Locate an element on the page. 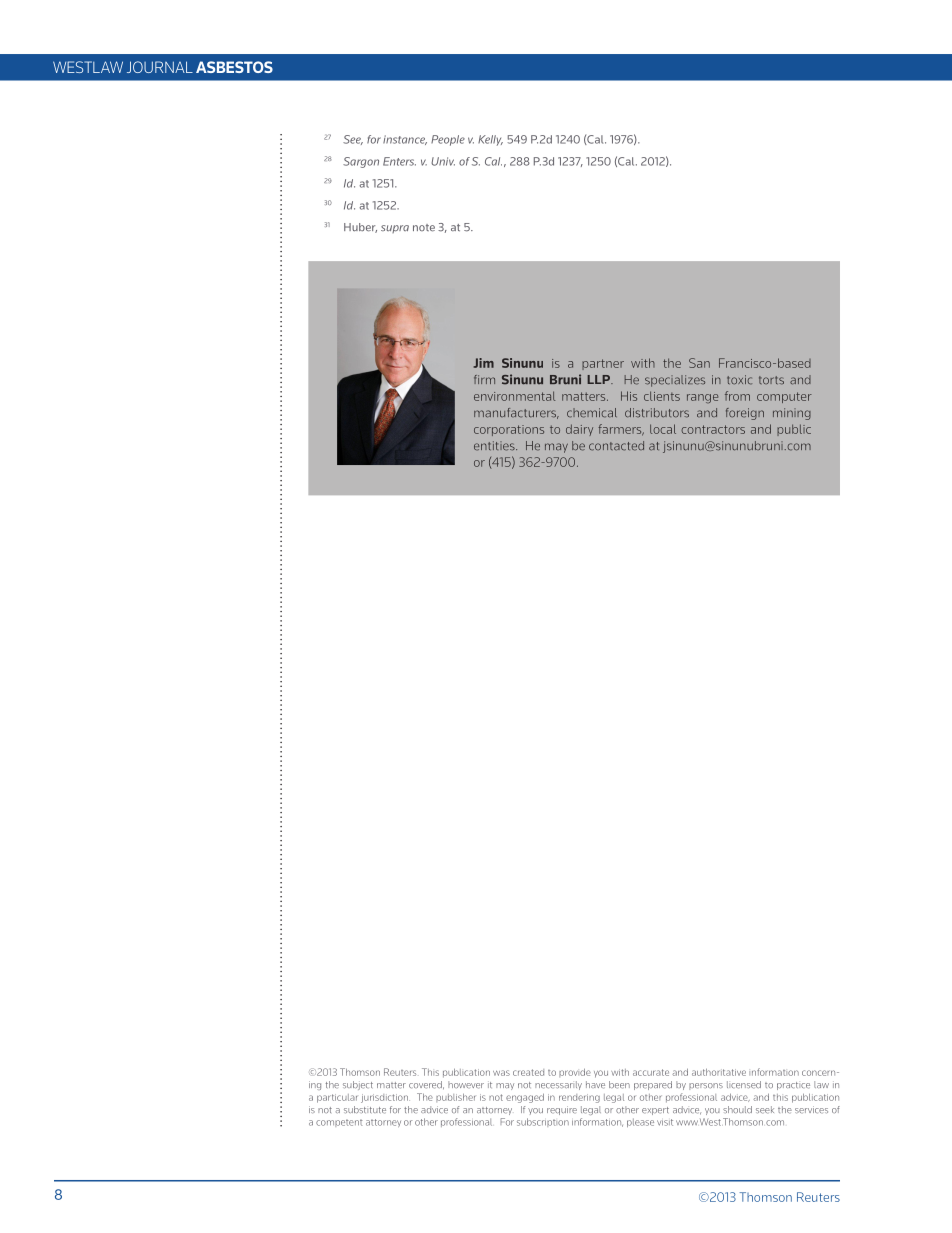 The image size is (952, 1233). corporations is located at coordinates (509, 430).
